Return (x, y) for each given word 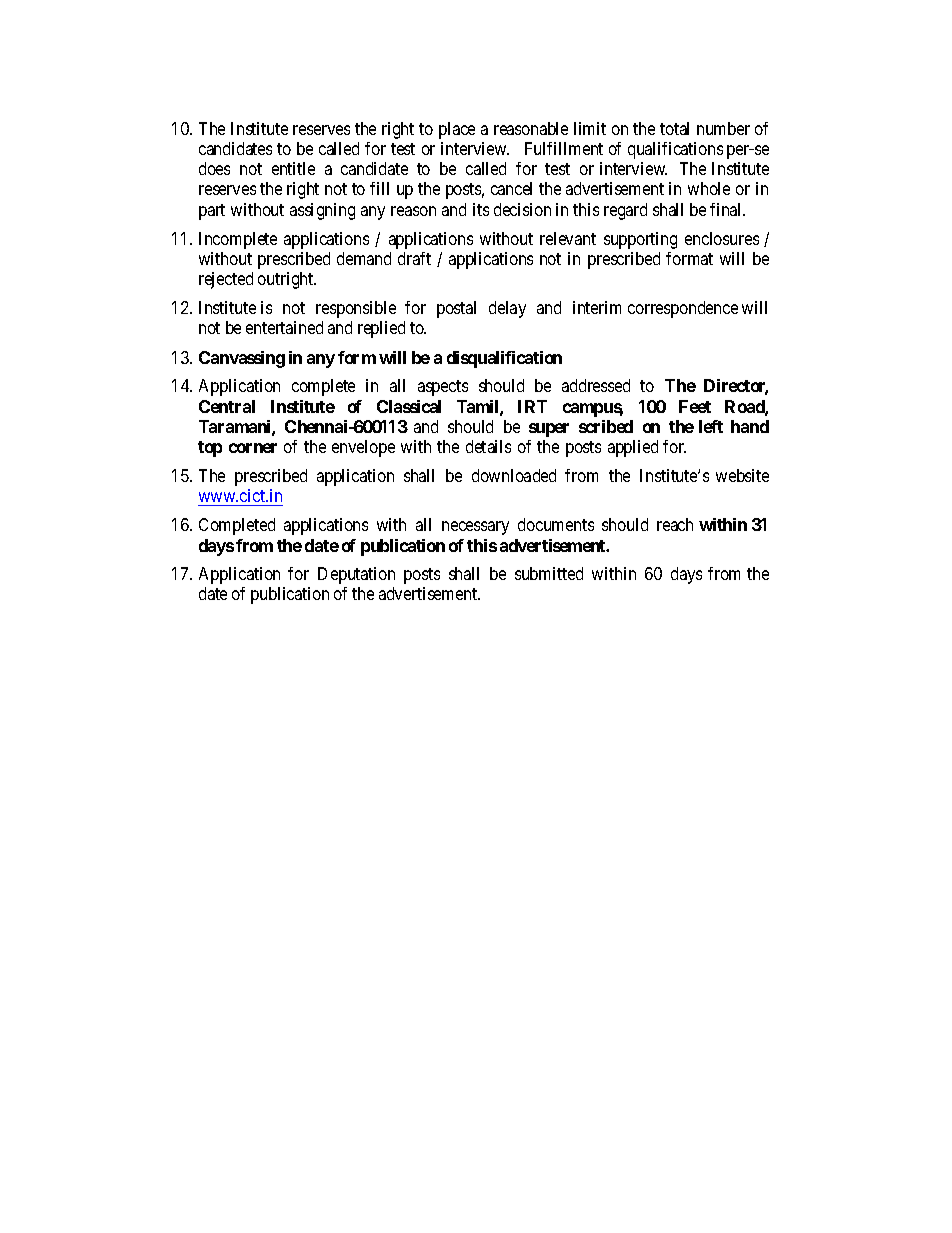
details (488, 446)
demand (364, 258)
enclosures (722, 238)
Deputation (356, 575)
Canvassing (242, 359)
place (457, 130)
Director (736, 387)
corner (253, 448)
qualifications (675, 150)
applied (633, 448)
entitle (293, 168)
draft (414, 258)
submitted (549, 573)
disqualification (504, 359)
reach (675, 524)
